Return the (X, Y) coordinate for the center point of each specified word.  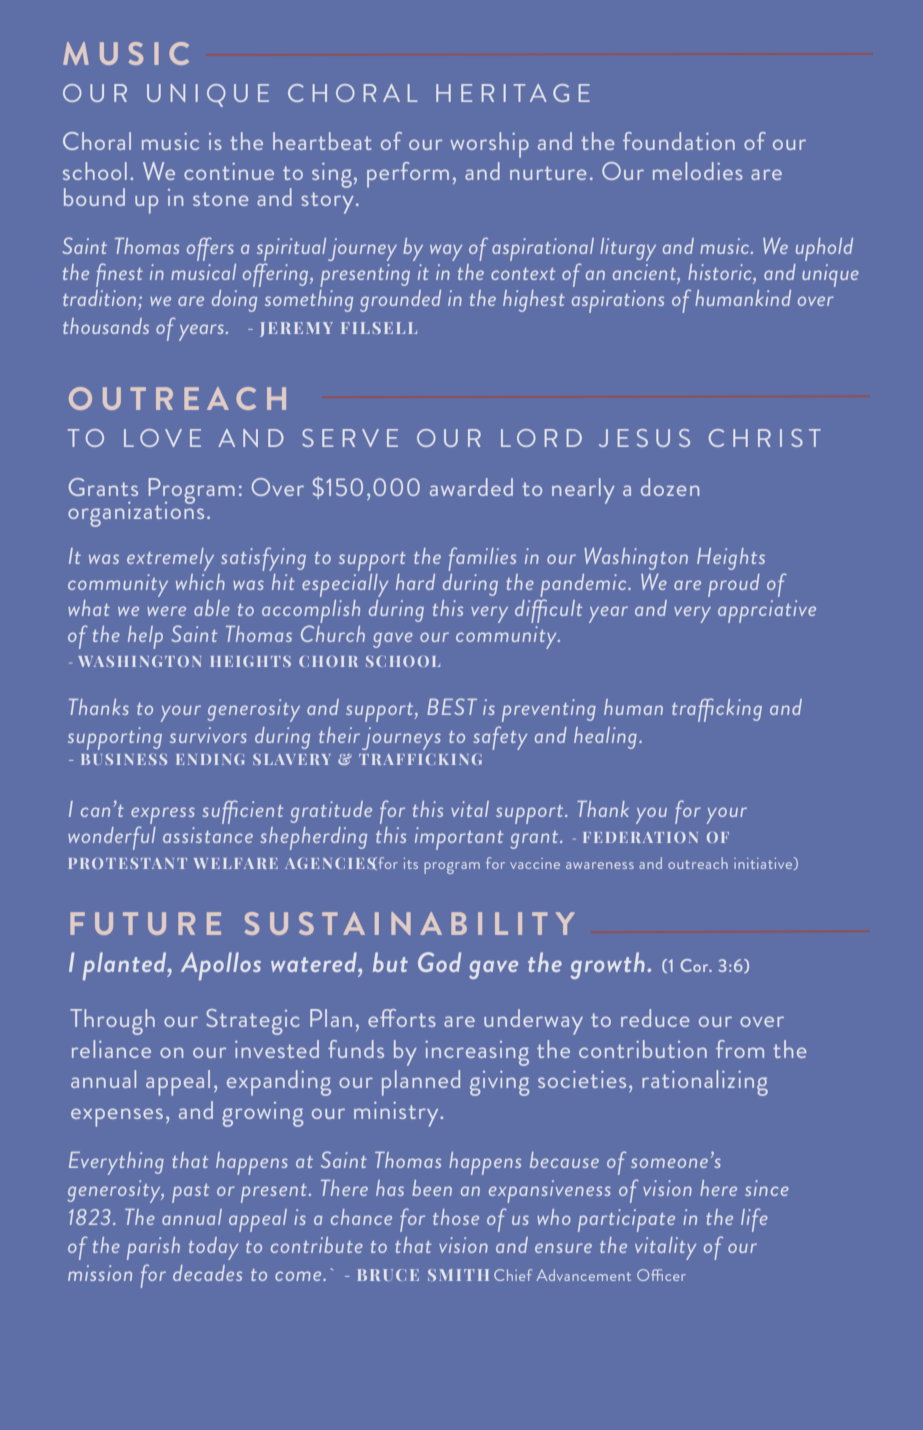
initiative (764, 863)
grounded (400, 301)
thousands (106, 326)
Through (112, 1022)
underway (533, 1022)
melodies (698, 171)
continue (229, 171)
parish (153, 1248)
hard (415, 582)
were (166, 611)
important (459, 838)
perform (408, 175)
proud (734, 585)
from (740, 1049)
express (163, 817)
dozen (670, 487)
